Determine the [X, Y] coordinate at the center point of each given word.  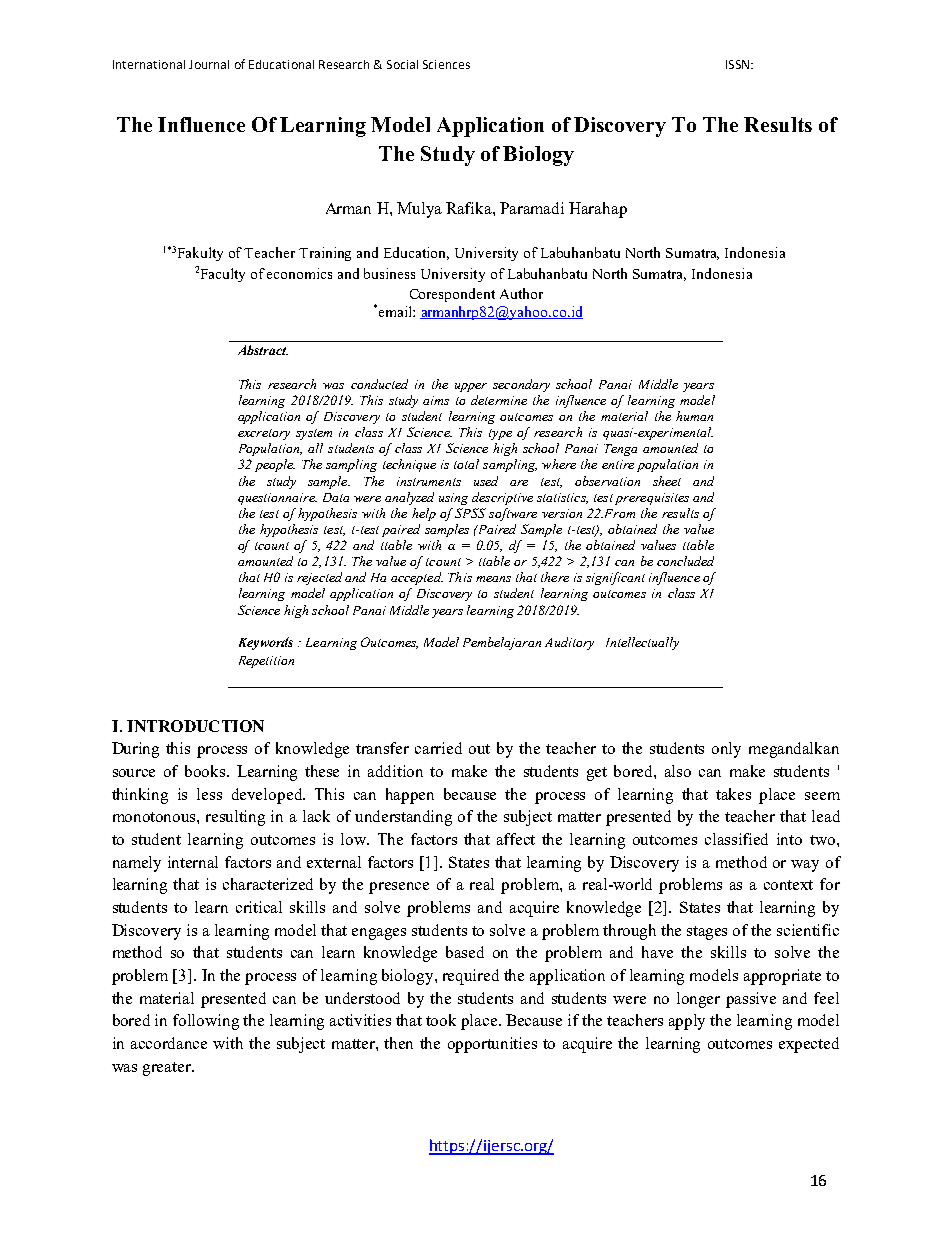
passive [751, 1000]
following [206, 1022]
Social [402, 64]
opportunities [492, 1045]
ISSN [737, 64]
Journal [209, 64]
